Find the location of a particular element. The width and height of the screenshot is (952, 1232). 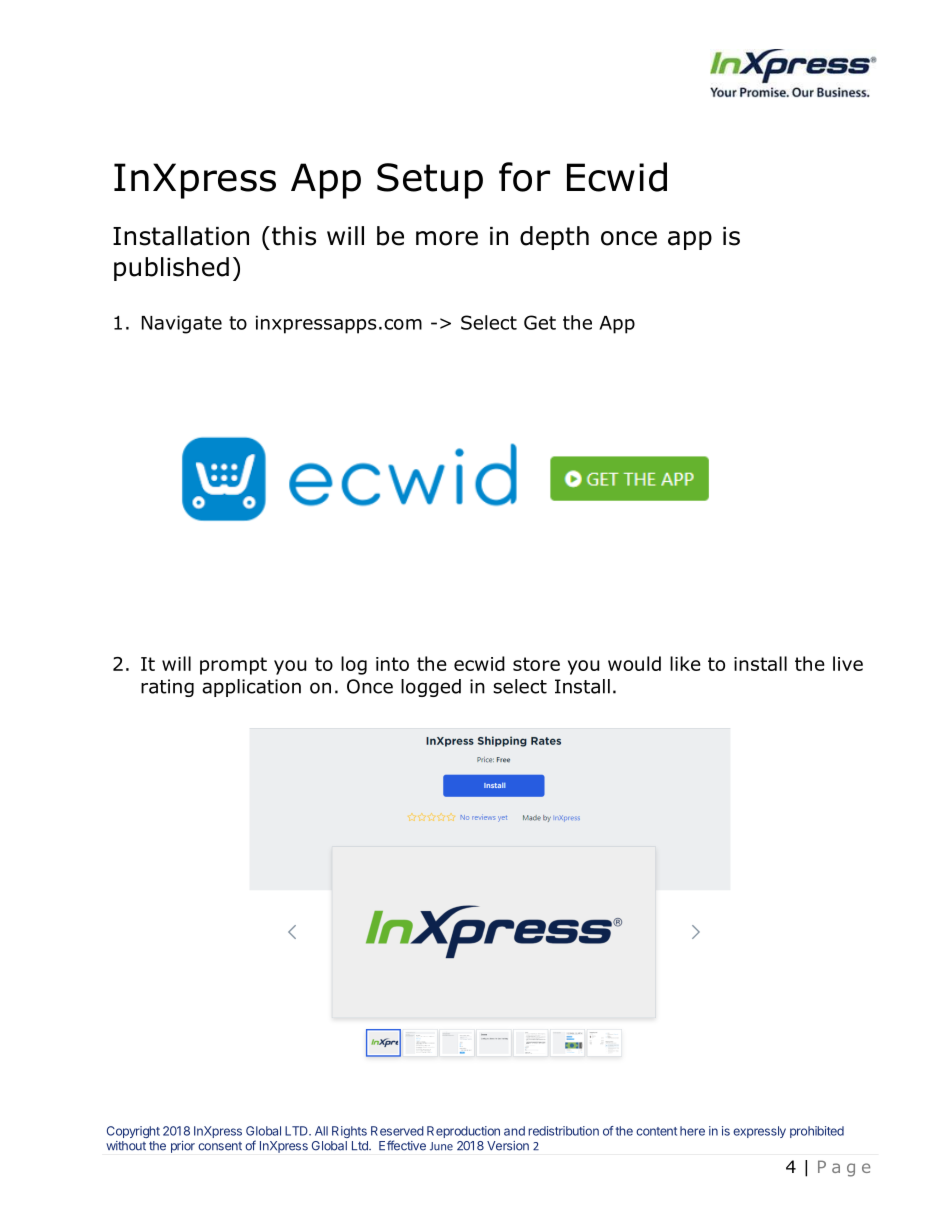

this is located at coordinates (292, 236).
